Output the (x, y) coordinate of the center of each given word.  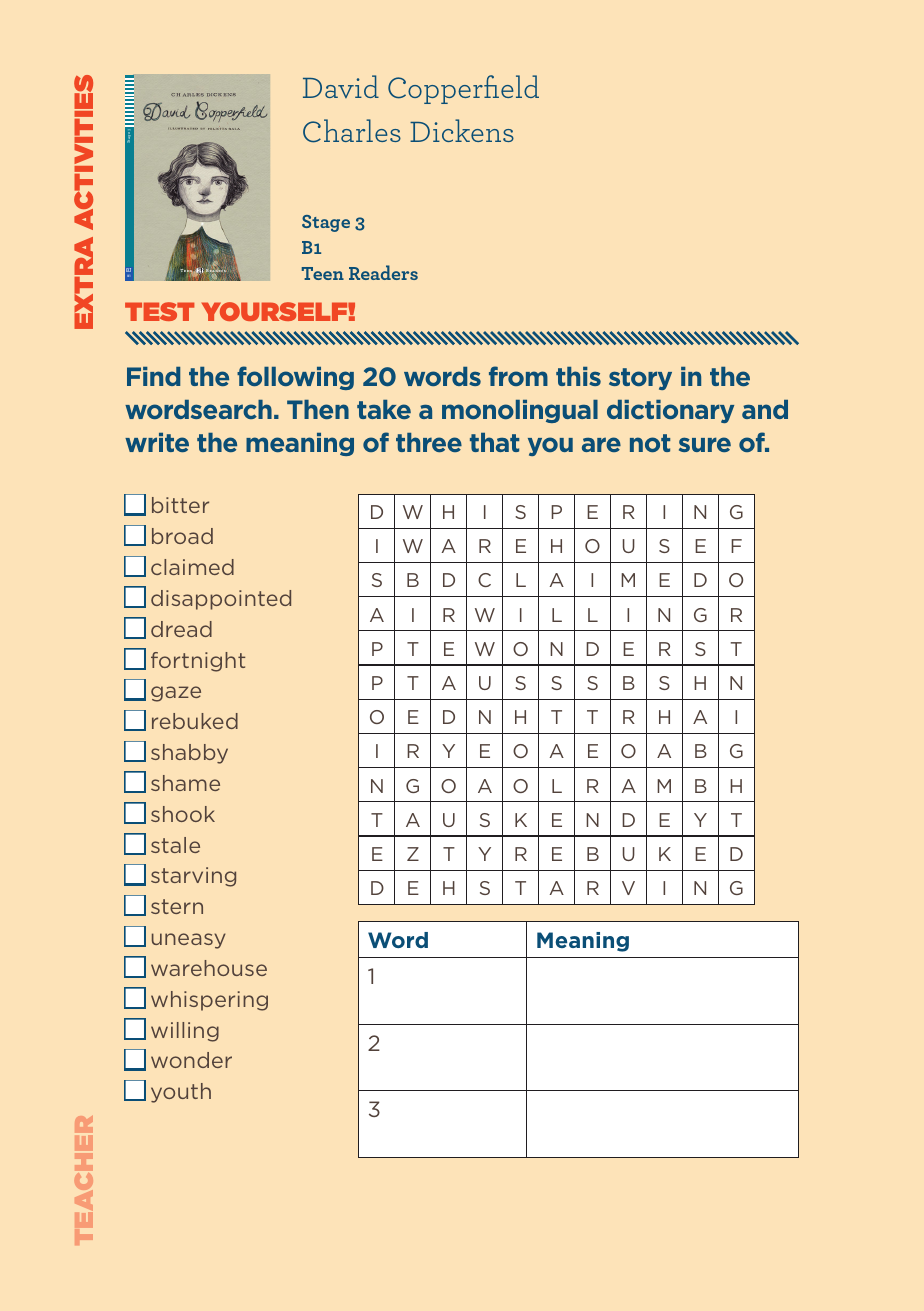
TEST (159, 311)
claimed (192, 567)
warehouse (209, 968)
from (518, 376)
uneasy (189, 941)
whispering (209, 1001)
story (640, 379)
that (494, 442)
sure (705, 444)
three (429, 442)
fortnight (198, 662)
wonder (191, 1060)
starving (193, 877)
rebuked (195, 721)
